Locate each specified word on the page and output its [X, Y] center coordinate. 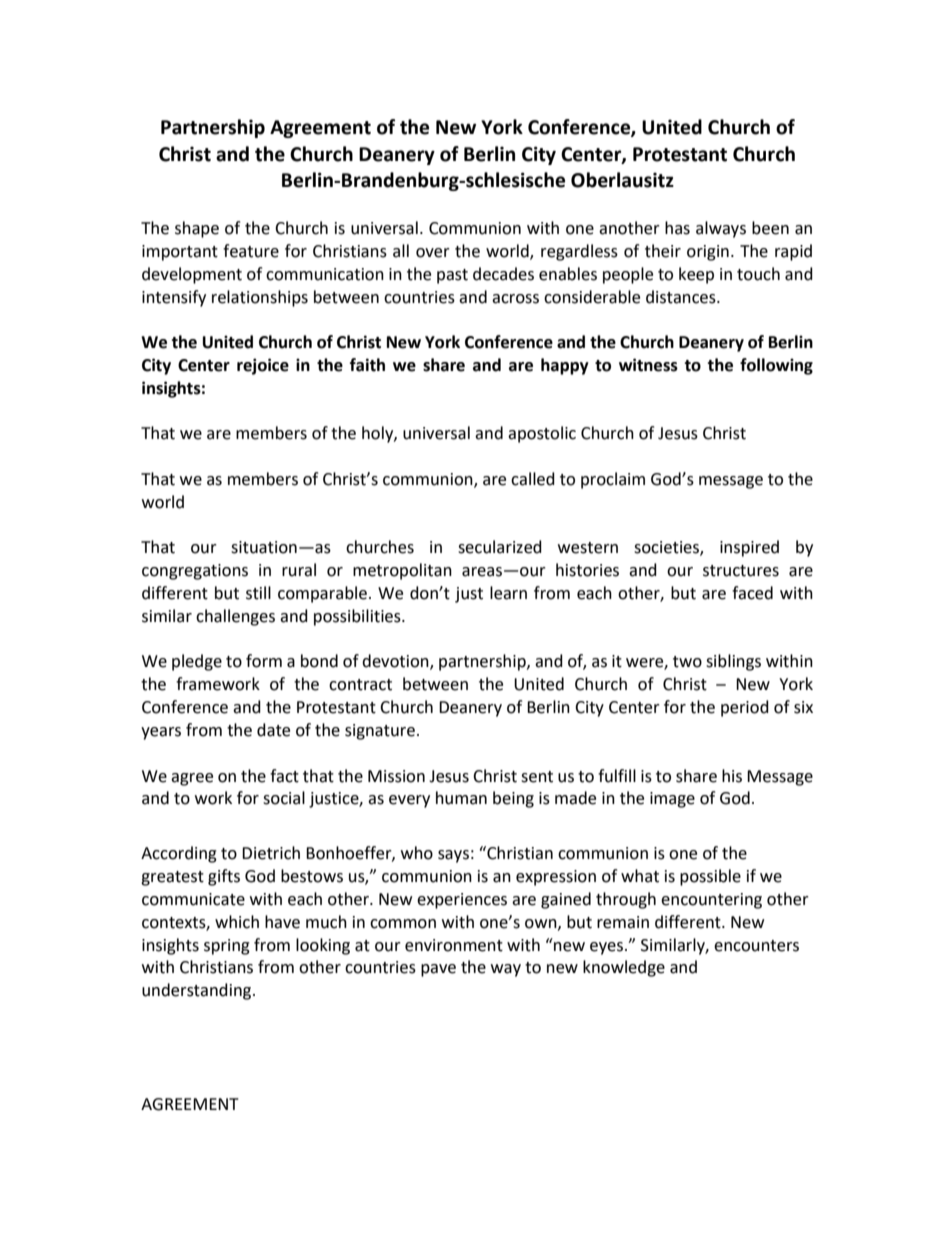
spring [227, 947]
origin [708, 253]
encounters [756, 946]
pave [438, 970]
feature [251, 251]
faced [752, 593]
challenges [235, 617]
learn [508, 593]
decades [503, 274]
